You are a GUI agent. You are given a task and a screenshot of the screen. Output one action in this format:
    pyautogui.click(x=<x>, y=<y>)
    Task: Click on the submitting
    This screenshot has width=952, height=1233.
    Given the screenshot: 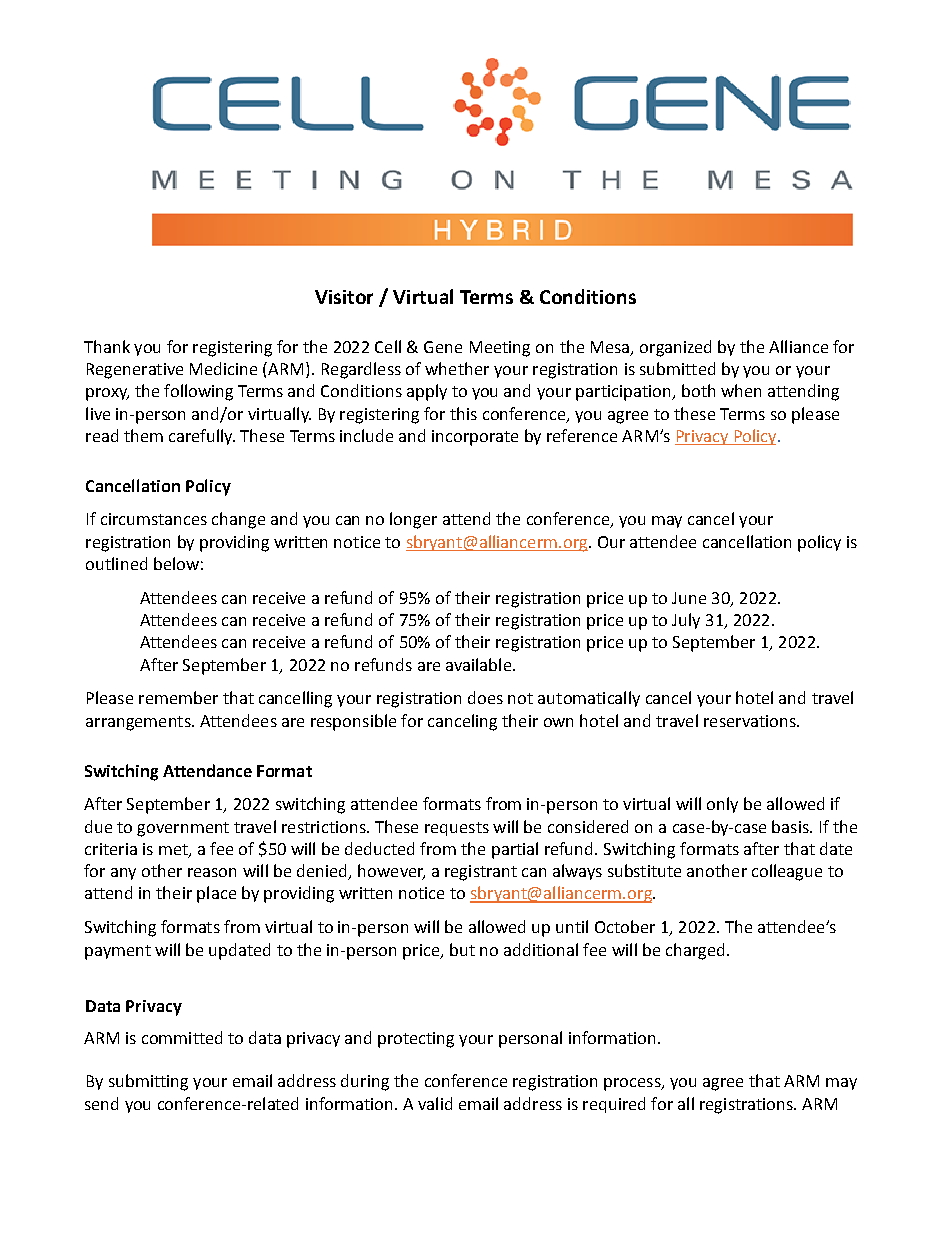 What is the action you would take?
    pyautogui.click(x=148, y=1082)
